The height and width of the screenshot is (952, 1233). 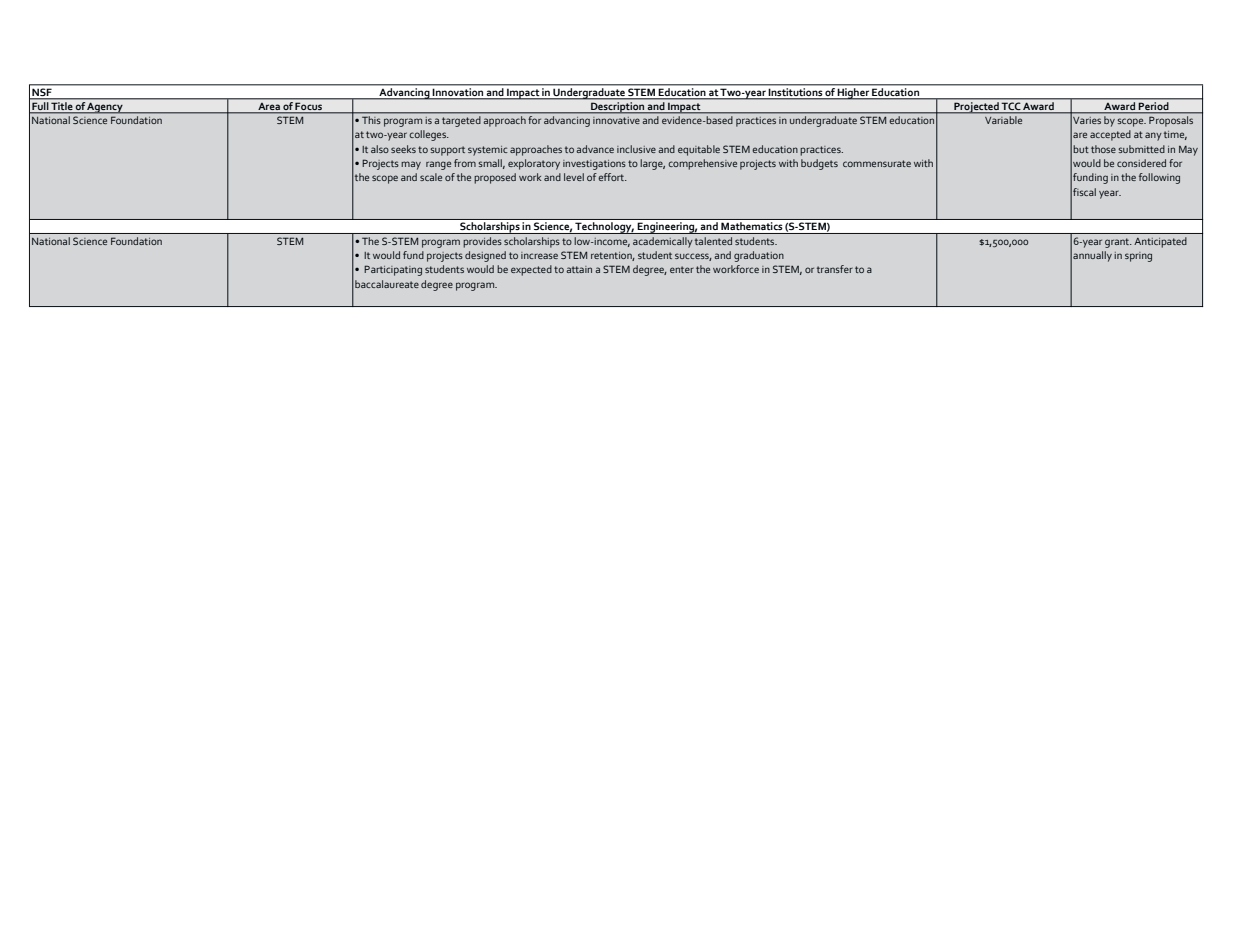 I want to click on considered, so click(x=1141, y=163).
